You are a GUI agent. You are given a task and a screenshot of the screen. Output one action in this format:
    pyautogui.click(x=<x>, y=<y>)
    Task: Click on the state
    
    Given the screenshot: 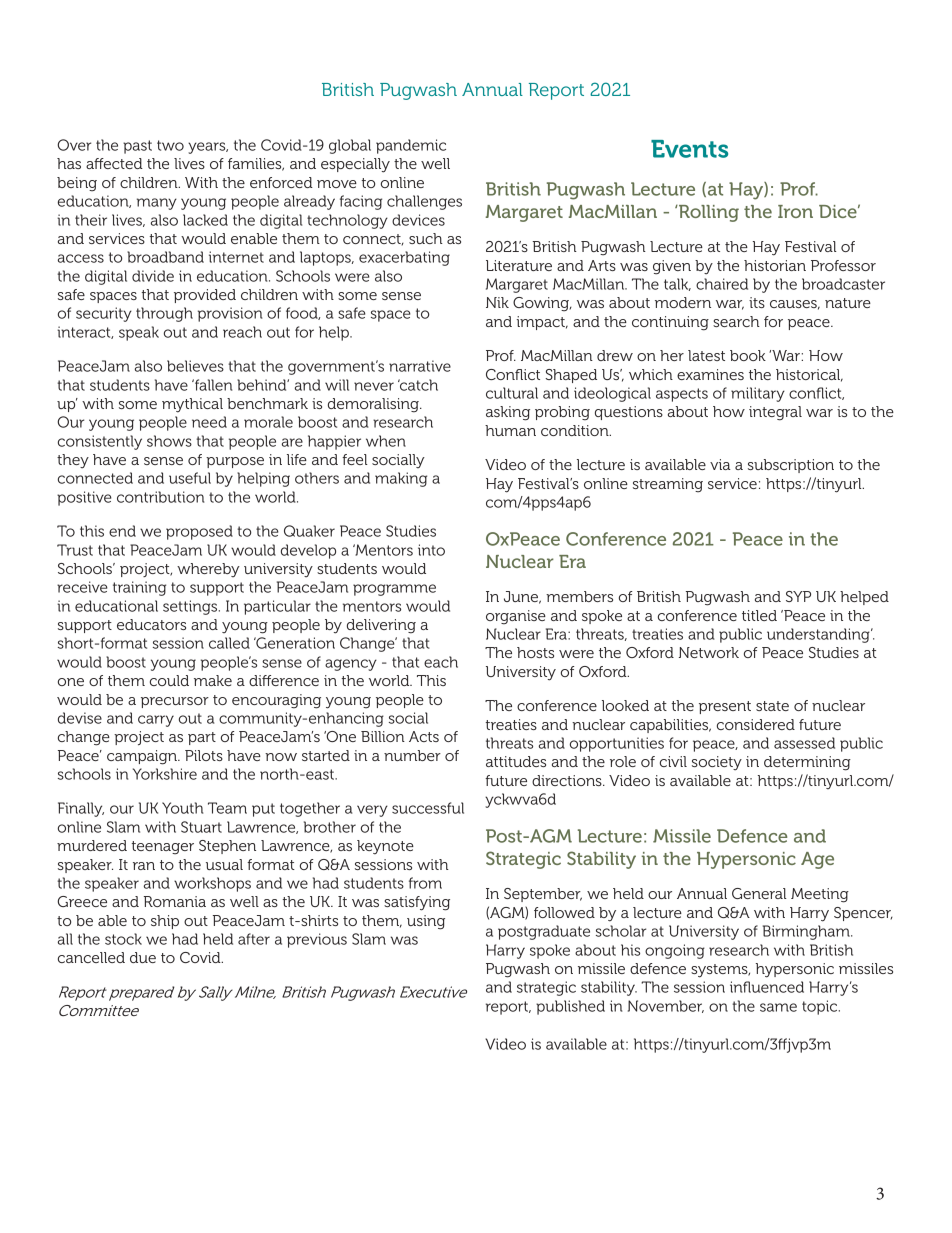 What is the action you would take?
    pyautogui.click(x=772, y=706)
